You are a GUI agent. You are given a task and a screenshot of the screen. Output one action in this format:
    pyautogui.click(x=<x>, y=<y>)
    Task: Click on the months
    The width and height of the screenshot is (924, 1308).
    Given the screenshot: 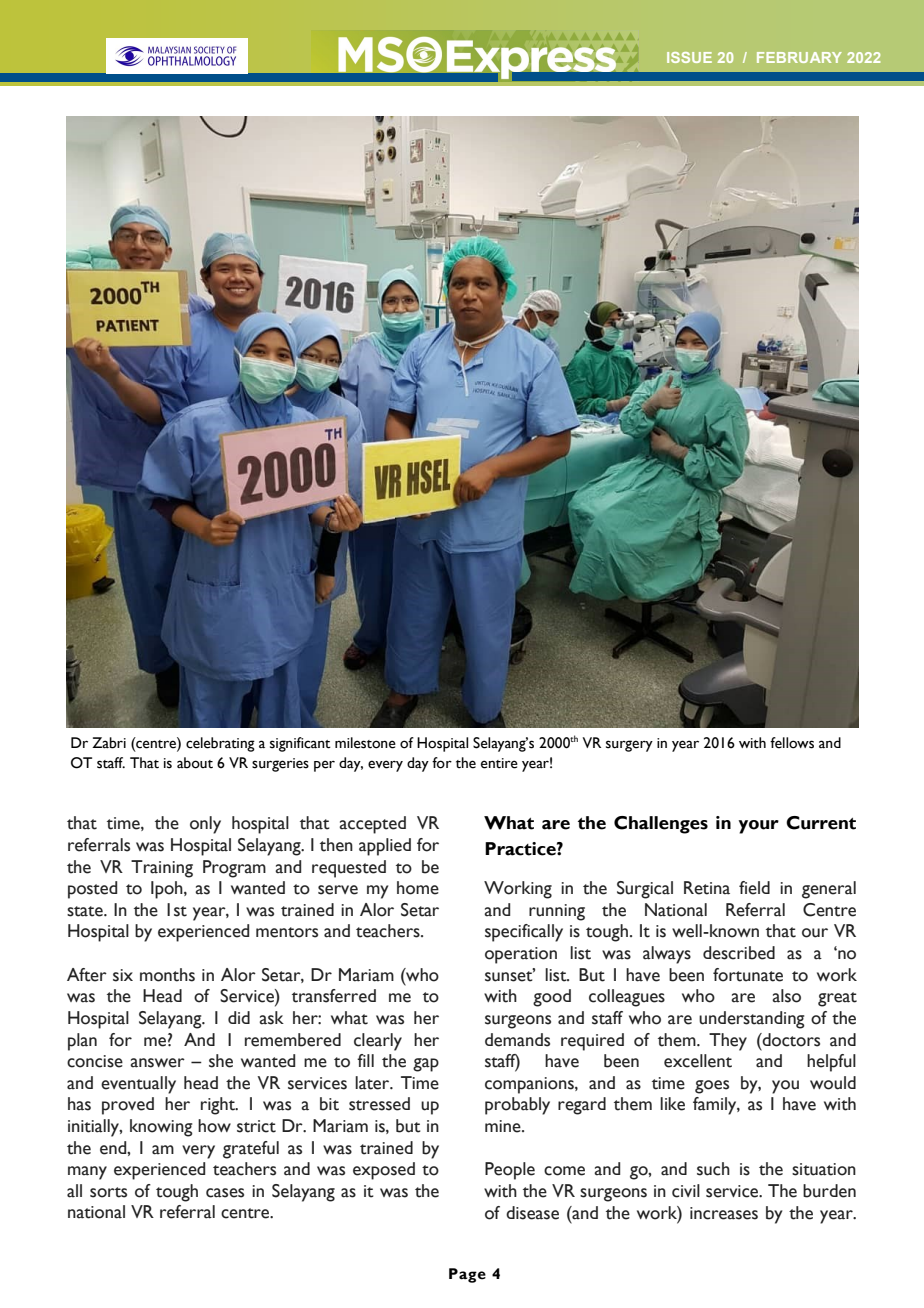 What is the action you would take?
    pyautogui.click(x=167, y=975)
